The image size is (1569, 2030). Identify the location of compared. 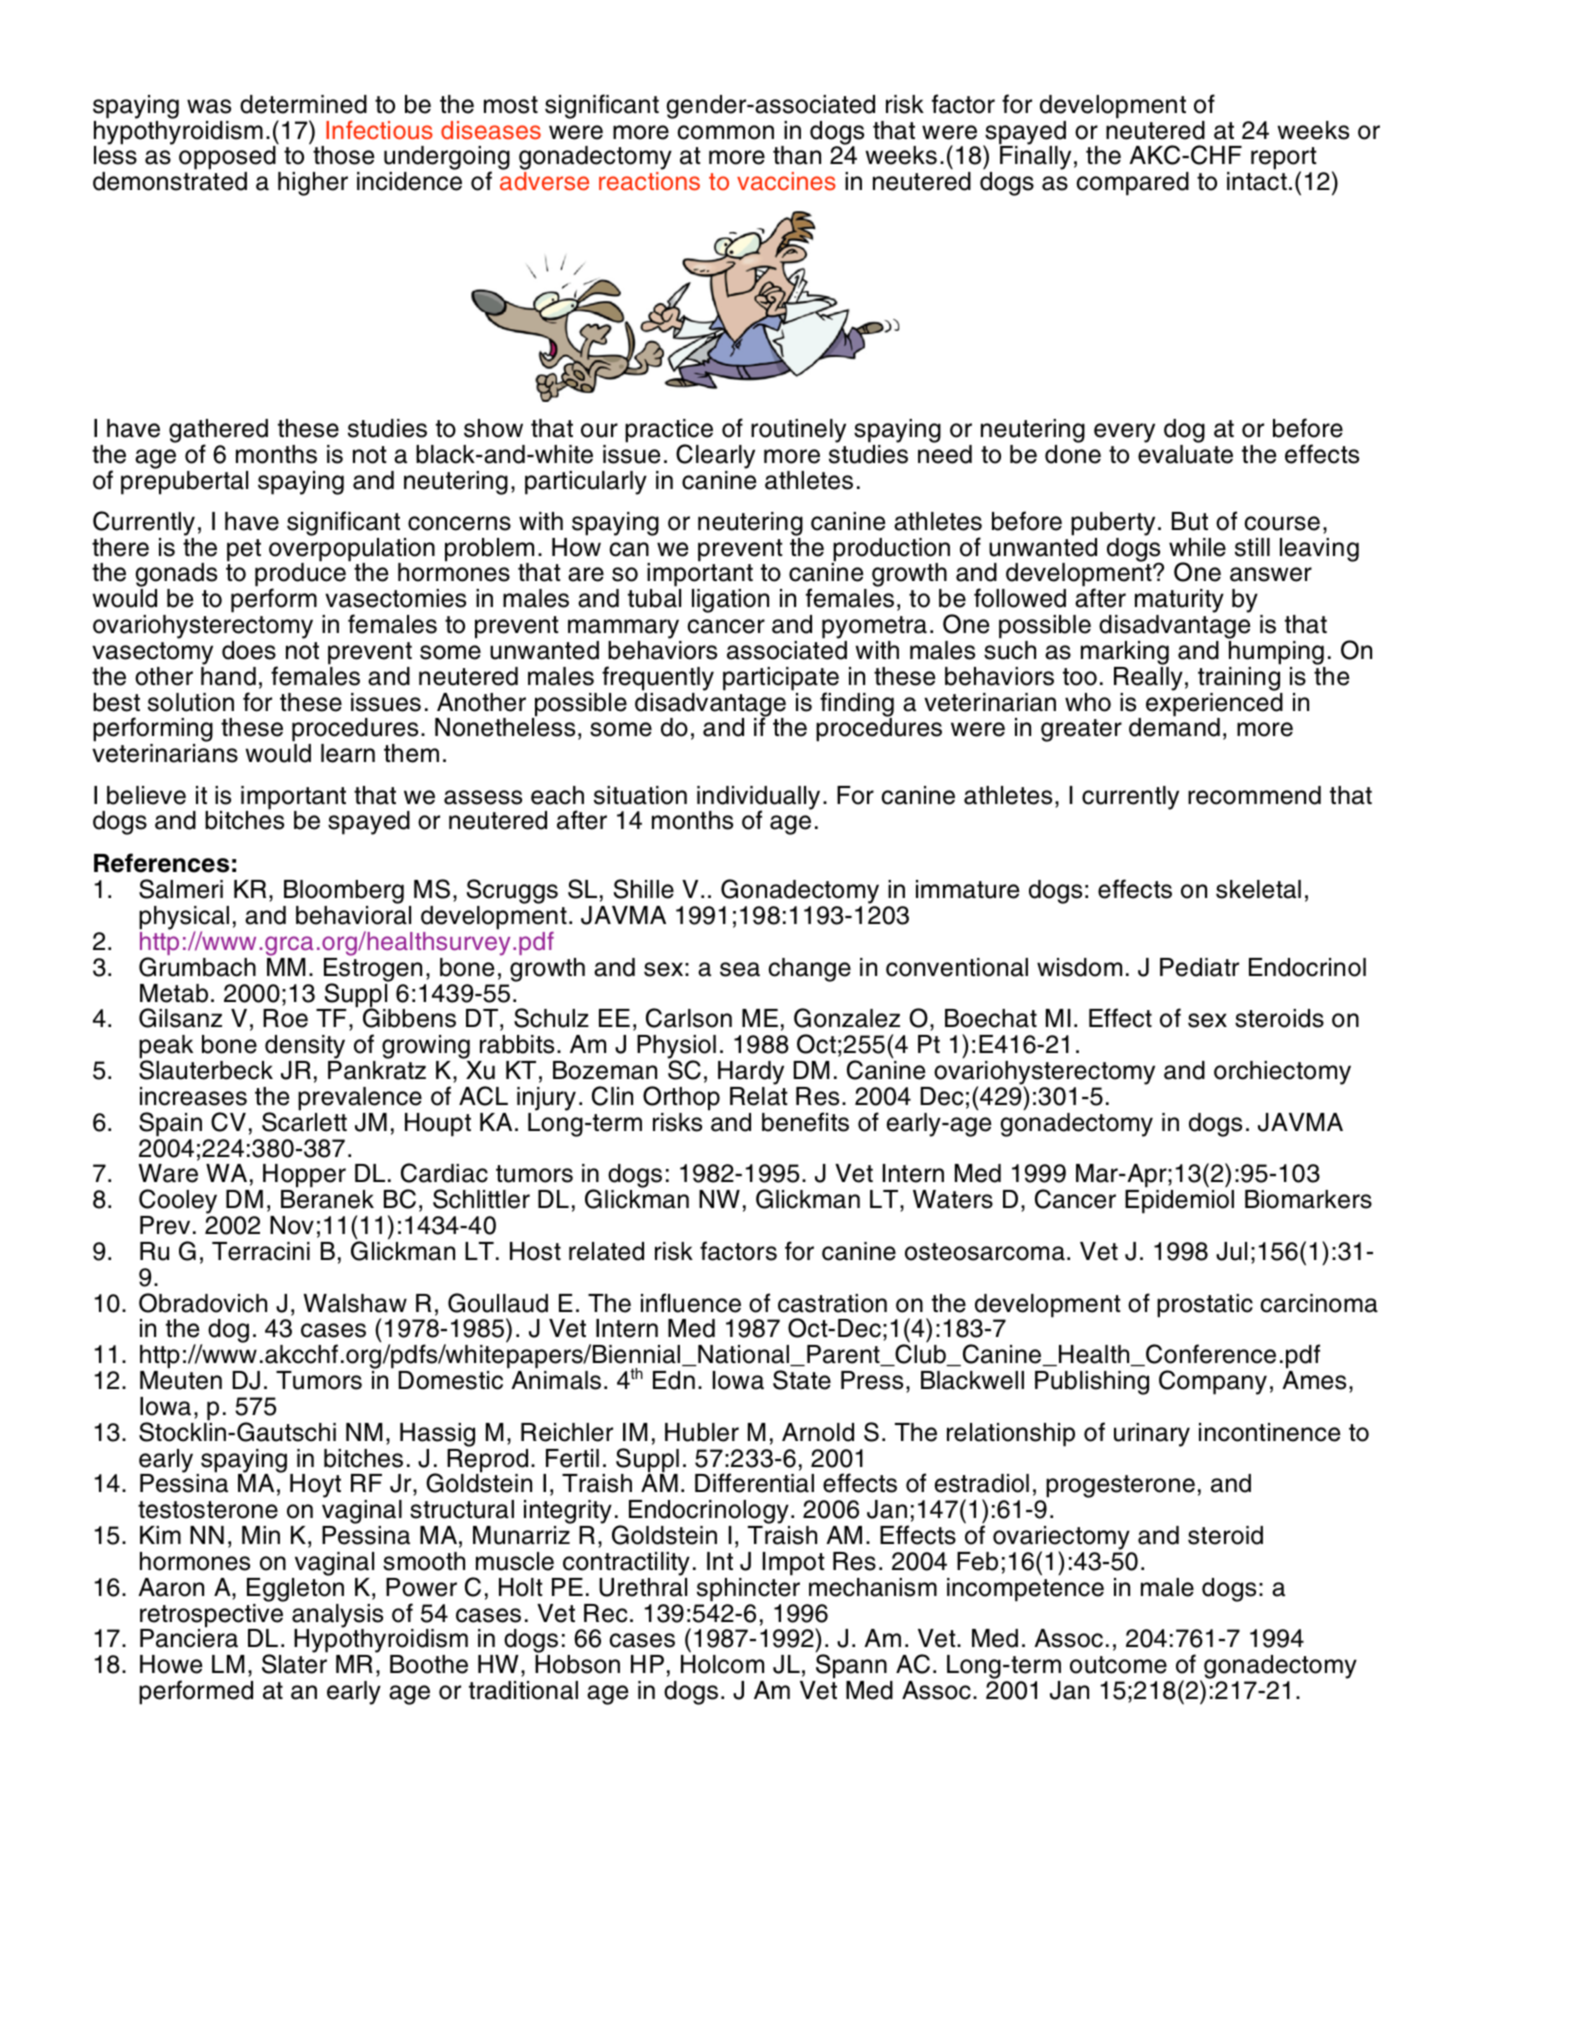
(1132, 184).
